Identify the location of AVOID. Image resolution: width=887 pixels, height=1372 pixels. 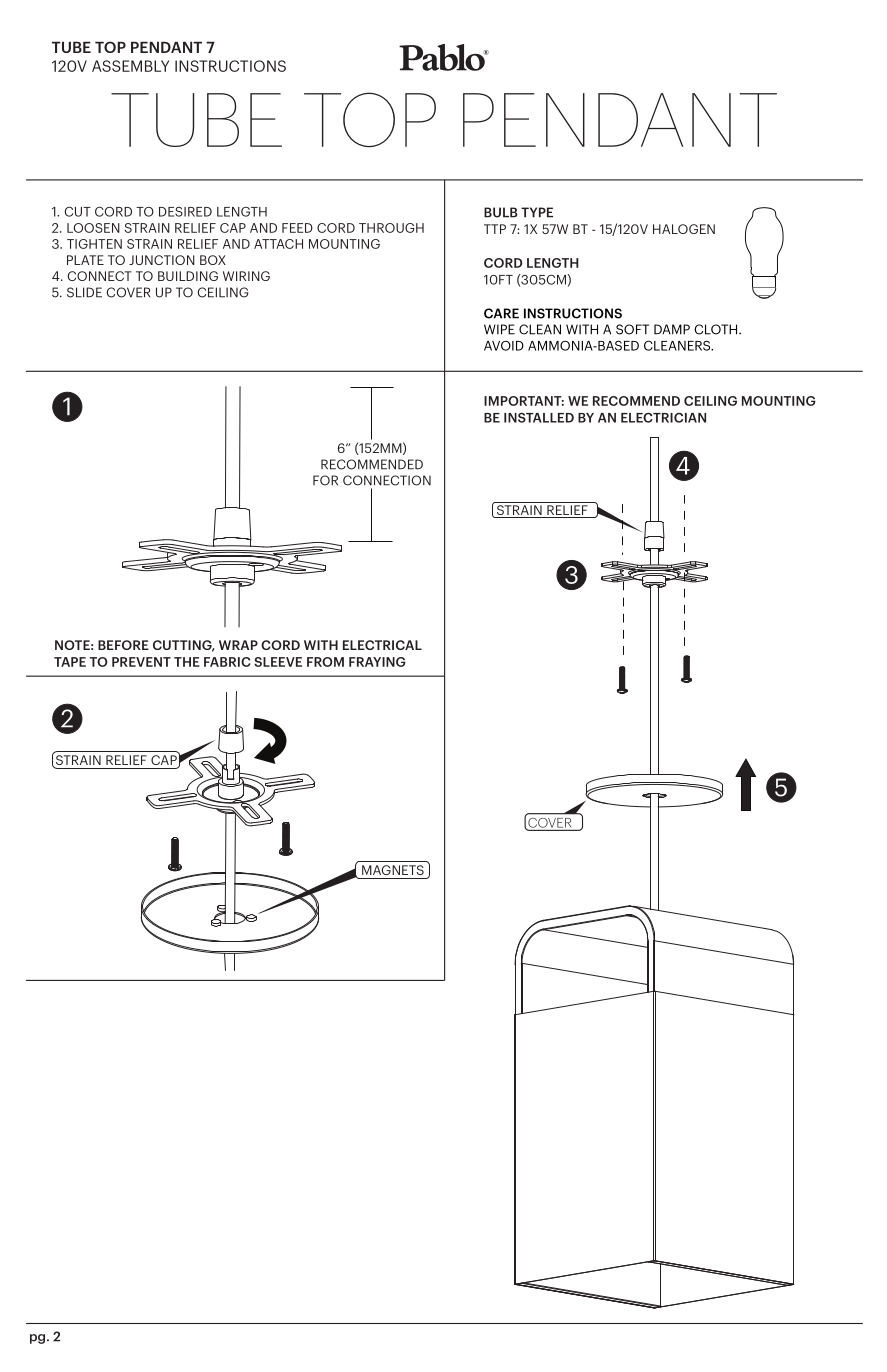
(504, 346).
